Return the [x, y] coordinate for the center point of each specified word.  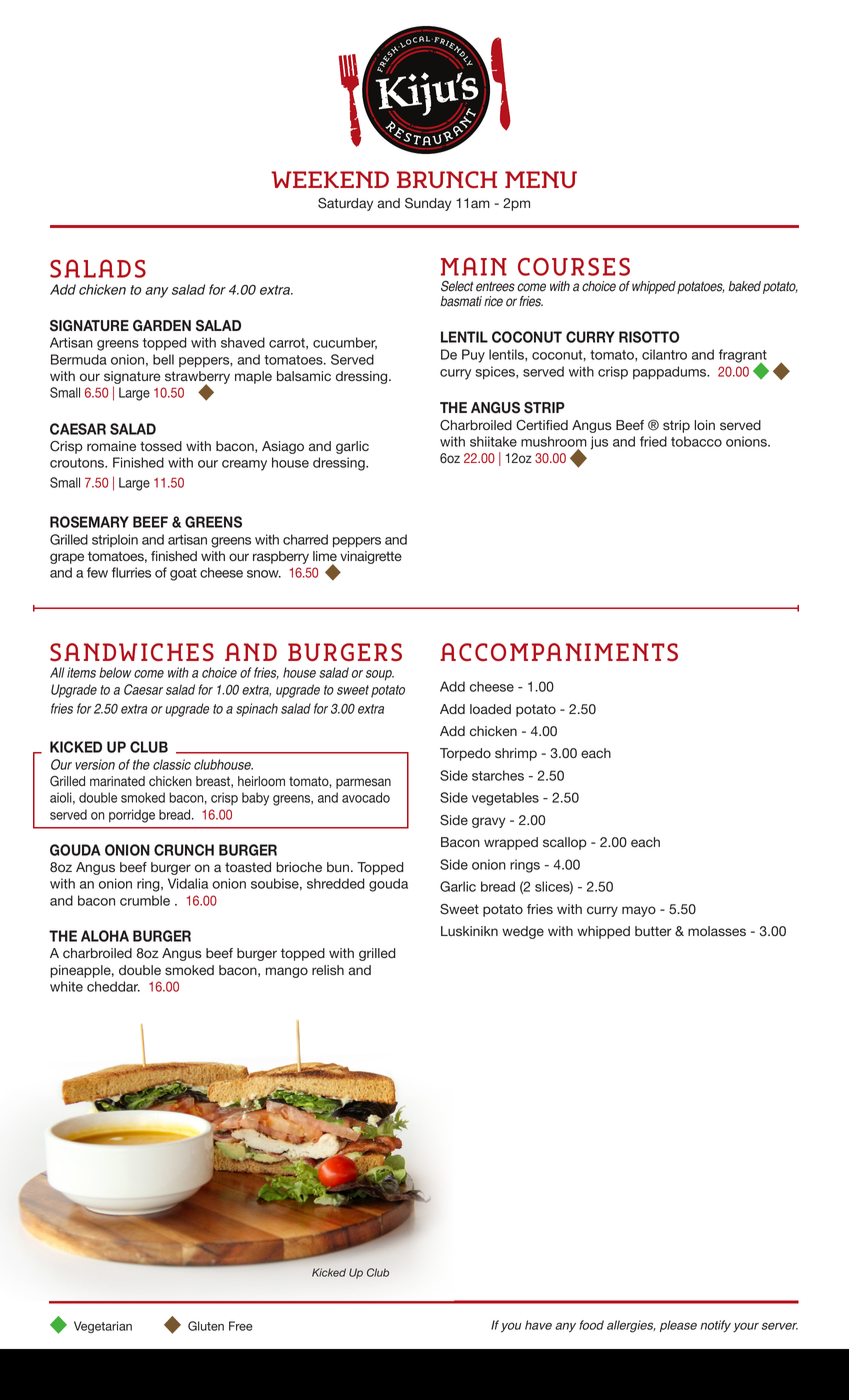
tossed [161, 446]
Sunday [428, 204]
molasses [717, 931]
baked [744, 286]
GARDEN [162, 326]
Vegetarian [103, 1327]
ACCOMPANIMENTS [559, 652]
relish [328, 970]
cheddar [113, 986]
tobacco [696, 441]
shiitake [493, 441]
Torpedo [465, 754]
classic [172, 764]
